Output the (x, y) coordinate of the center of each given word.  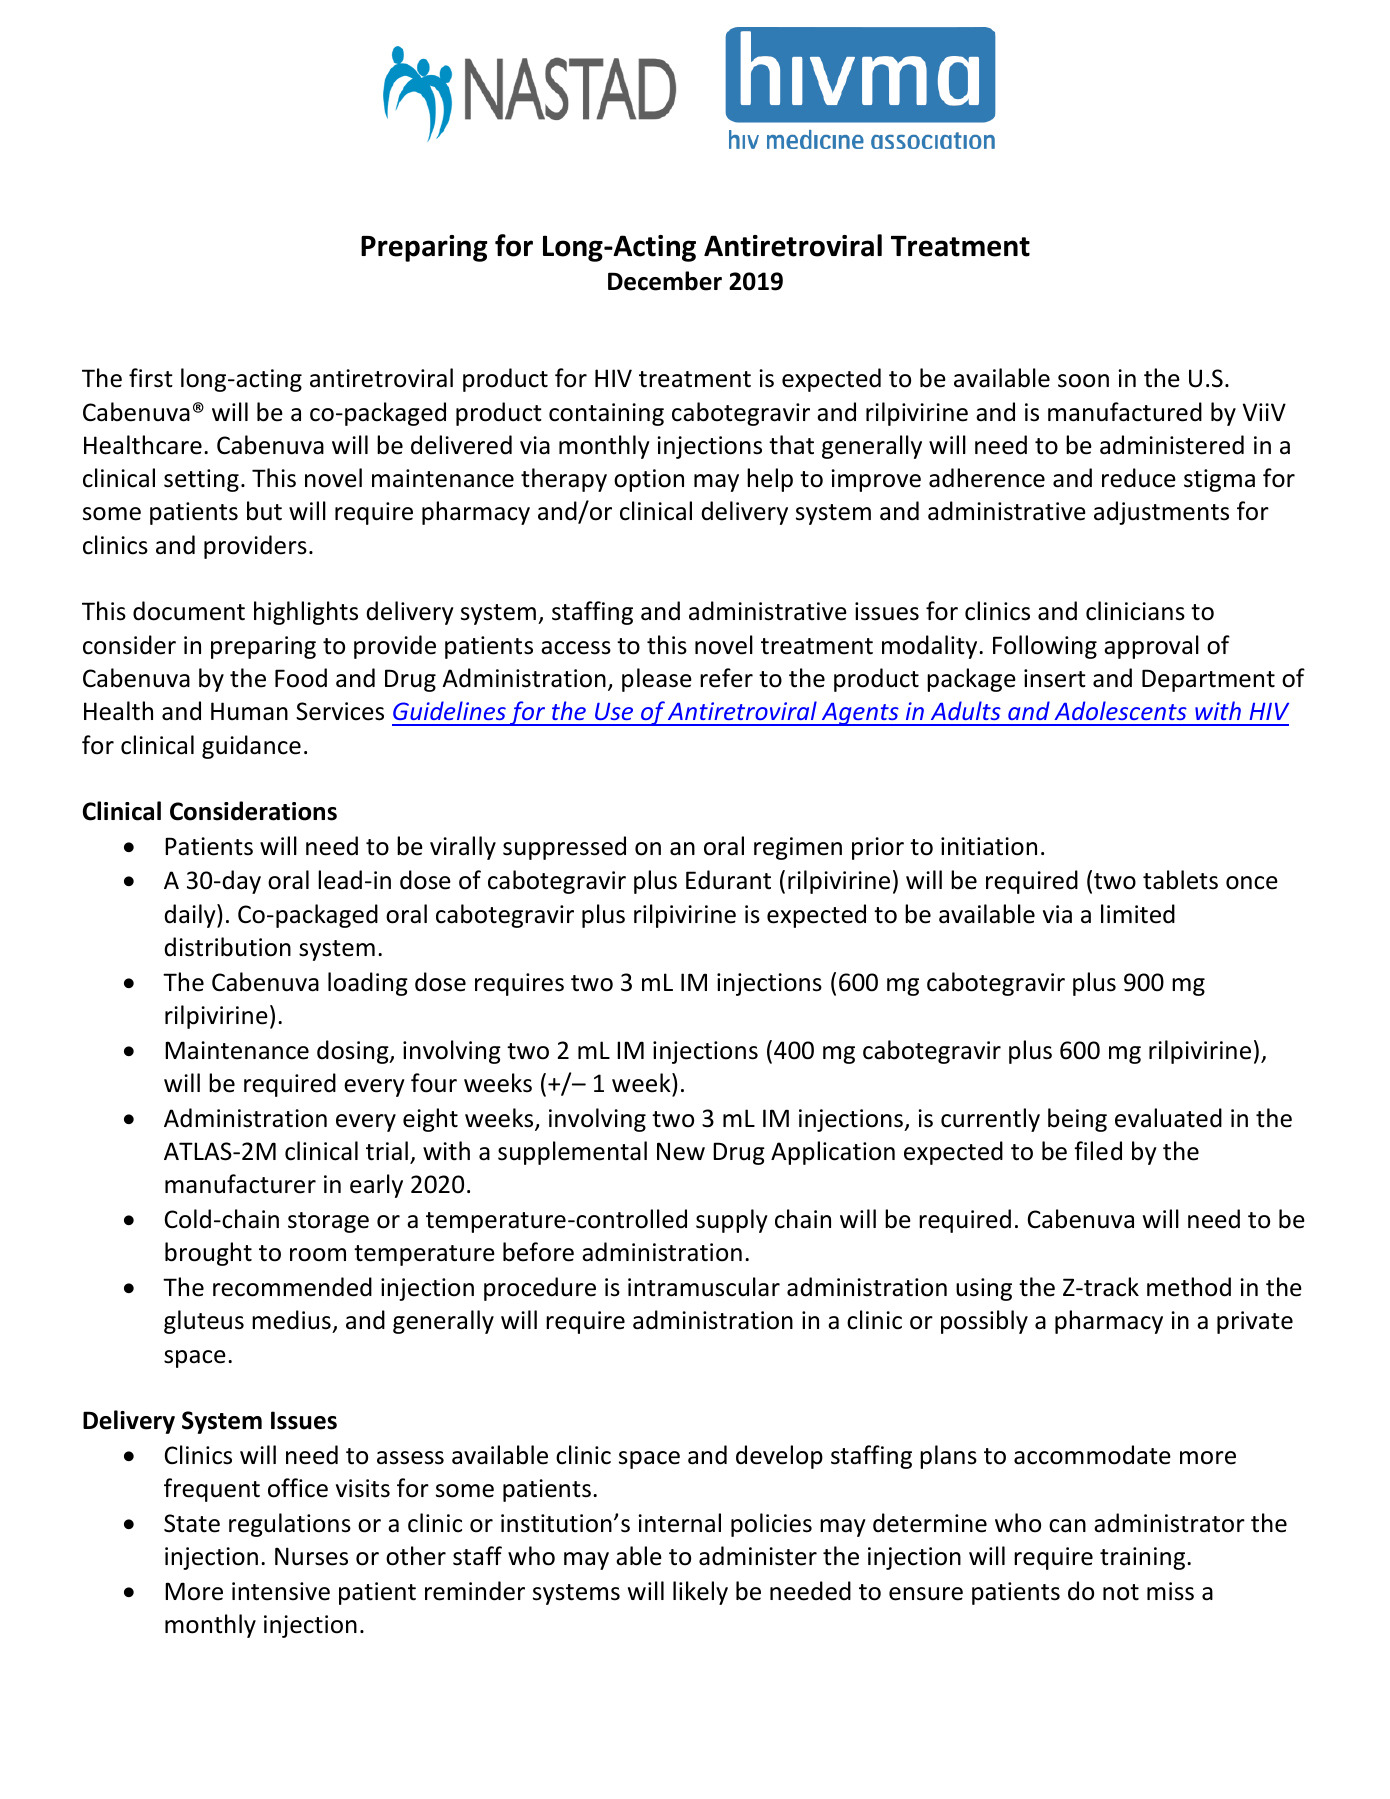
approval (1151, 647)
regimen (798, 848)
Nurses (311, 1556)
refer (726, 678)
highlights (306, 613)
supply (732, 1221)
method (1189, 1287)
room (318, 1255)
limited (1138, 914)
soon (1083, 381)
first (151, 378)
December (665, 281)
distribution (227, 947)
